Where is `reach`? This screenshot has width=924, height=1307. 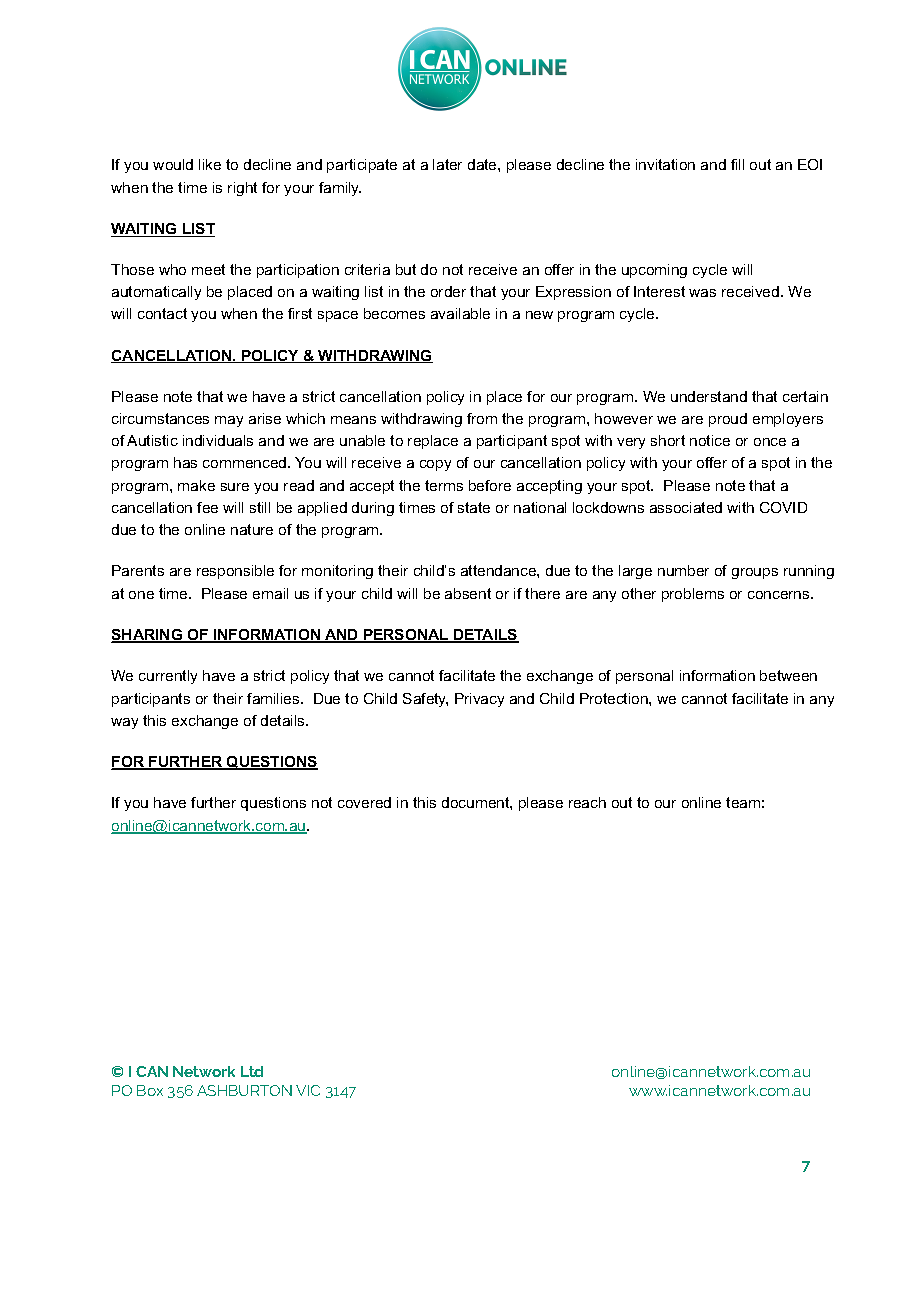
reach is located at coordinates (587, 802).
